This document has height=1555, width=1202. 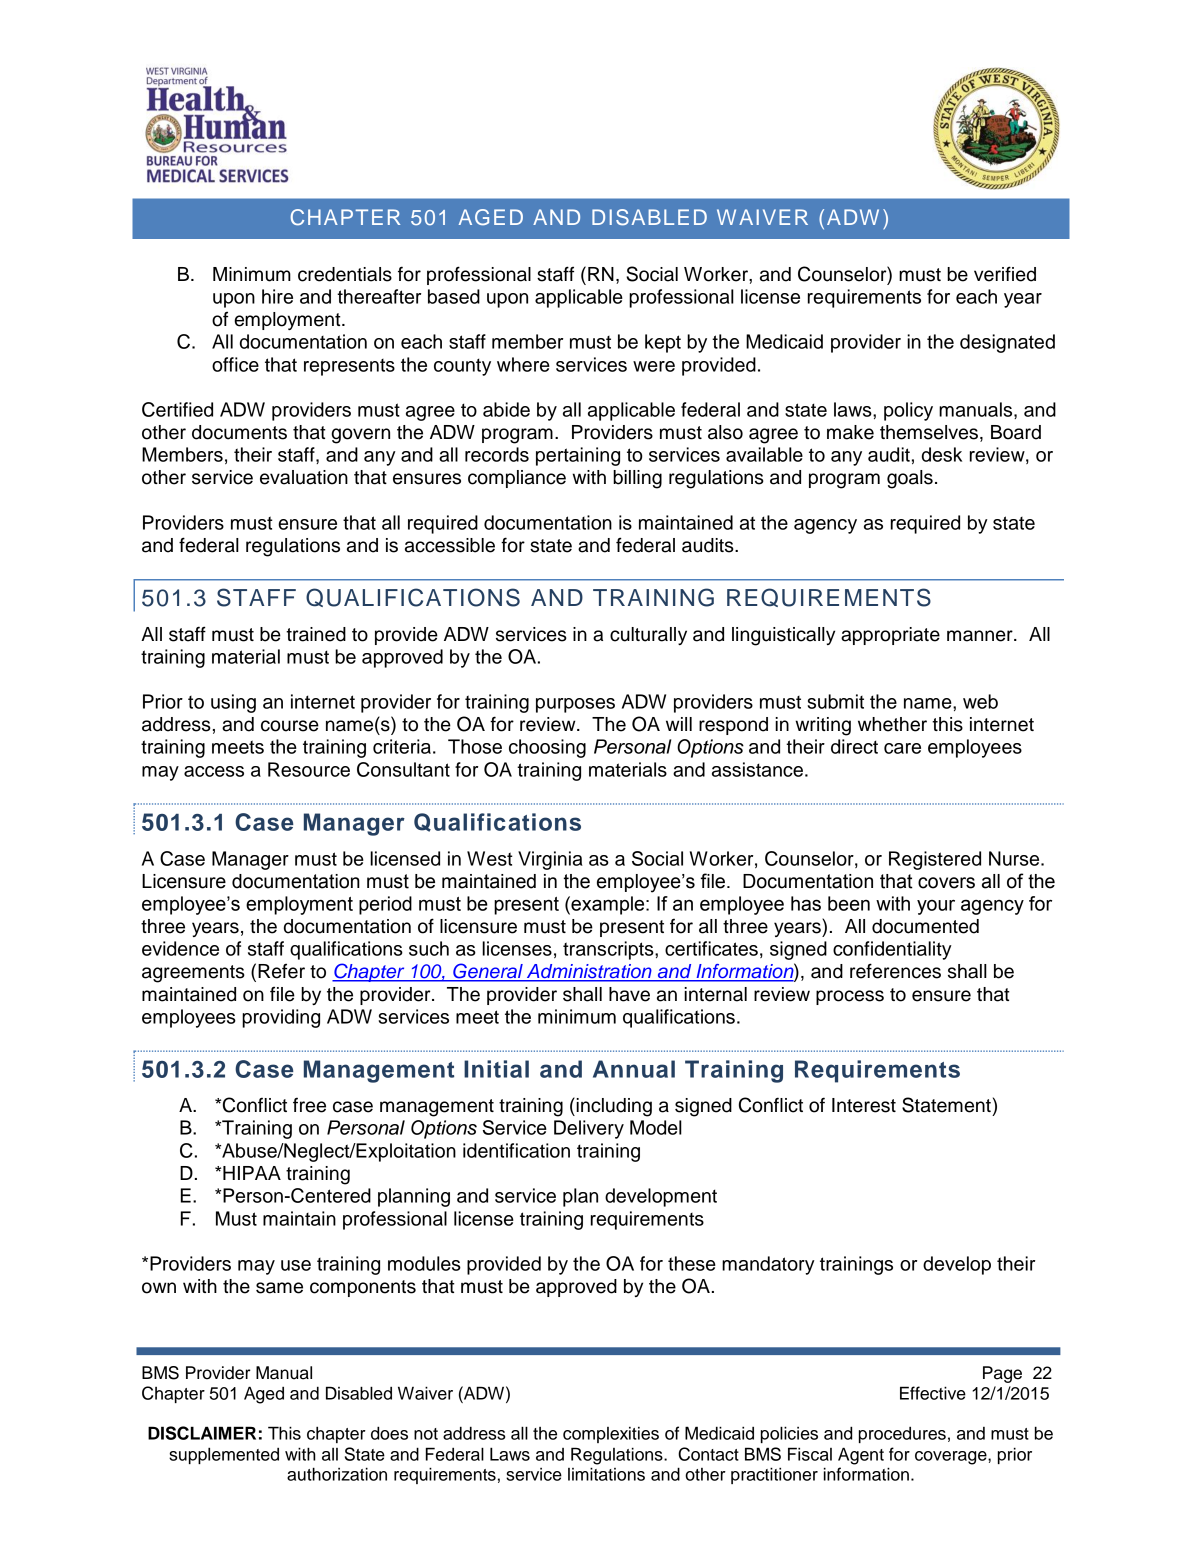 What do you see at coordinates (611, 1435) in the document?
I see `complexities` at bounding box center [611, 1435].
